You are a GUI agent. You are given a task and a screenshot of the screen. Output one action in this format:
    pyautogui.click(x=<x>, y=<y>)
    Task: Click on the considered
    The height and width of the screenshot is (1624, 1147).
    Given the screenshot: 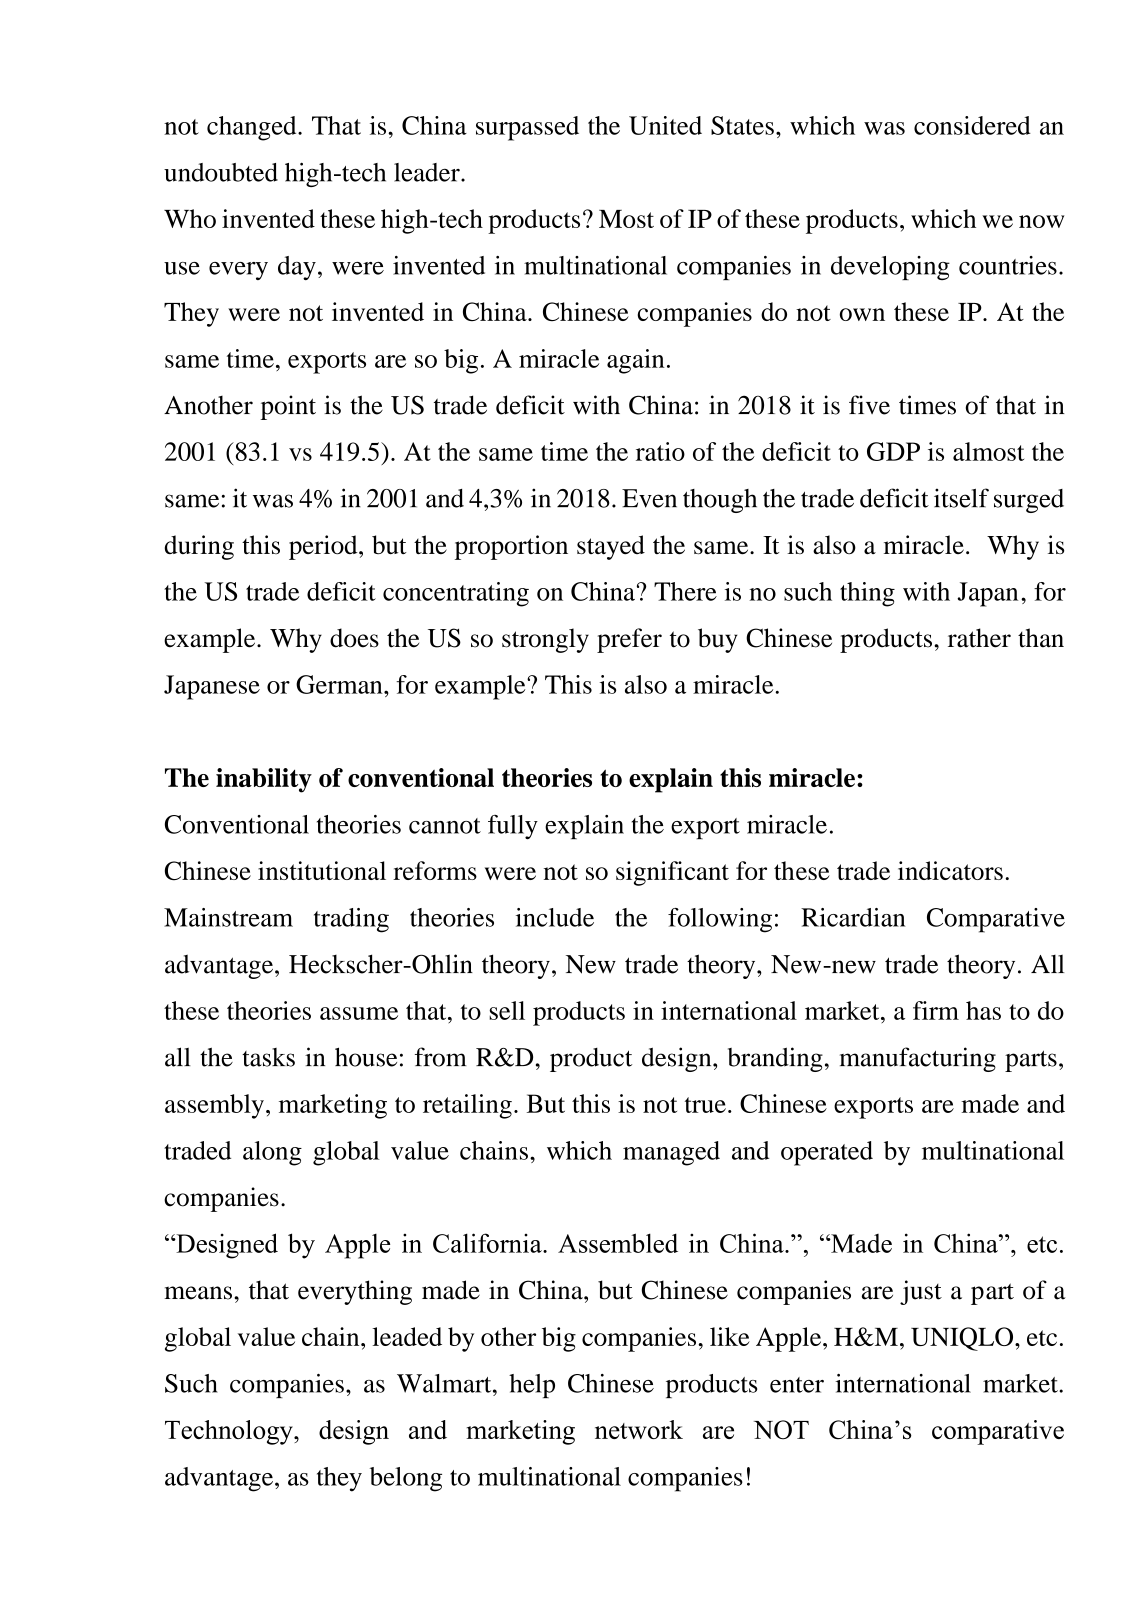 What is the action you would take?
    pyautogui.click(x=972, y=125)
